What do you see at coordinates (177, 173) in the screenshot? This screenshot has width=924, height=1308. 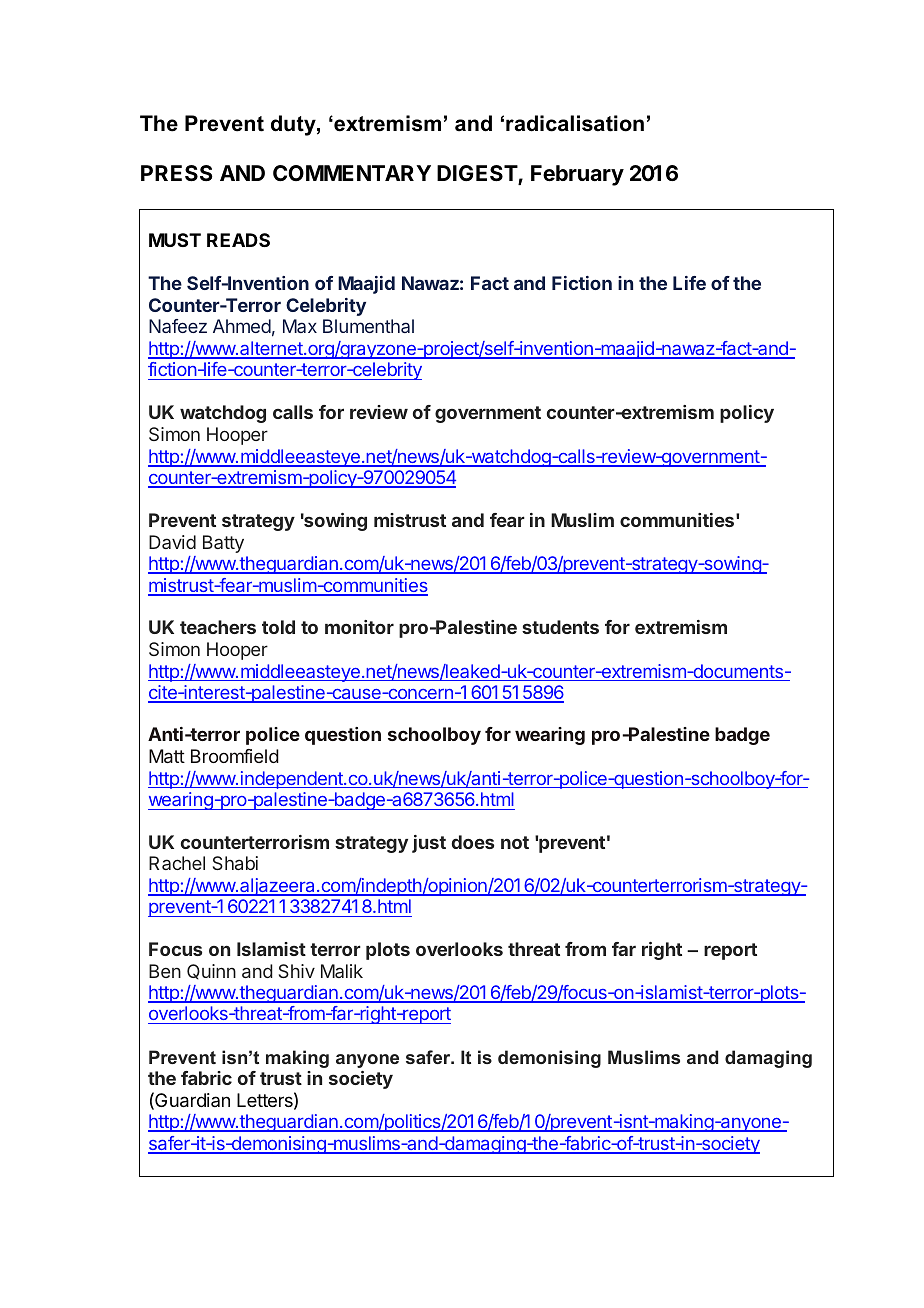 I see `PRESS` at bounding box center [177, 173].
